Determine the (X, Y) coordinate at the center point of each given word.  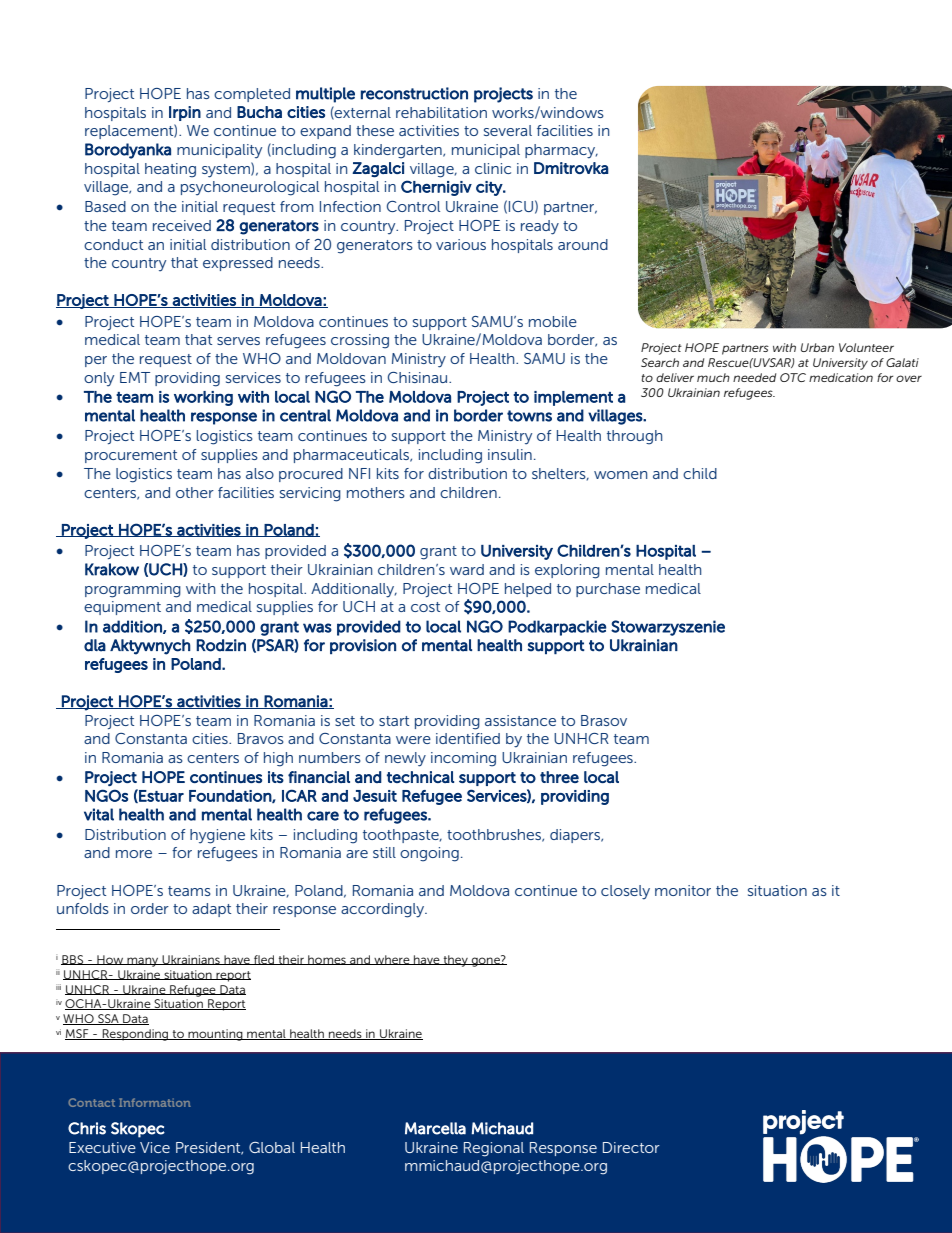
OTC (793, 377)
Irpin (185, 113)
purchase (608, 590)
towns (529, 416)
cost (425, 607)
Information (155, 1102)
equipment (122, 608)
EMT (135, 377)
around (583, 244)
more (134, 854)
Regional (494, 1149)
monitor (683, 890)
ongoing (429, 854)
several (508, 130)
